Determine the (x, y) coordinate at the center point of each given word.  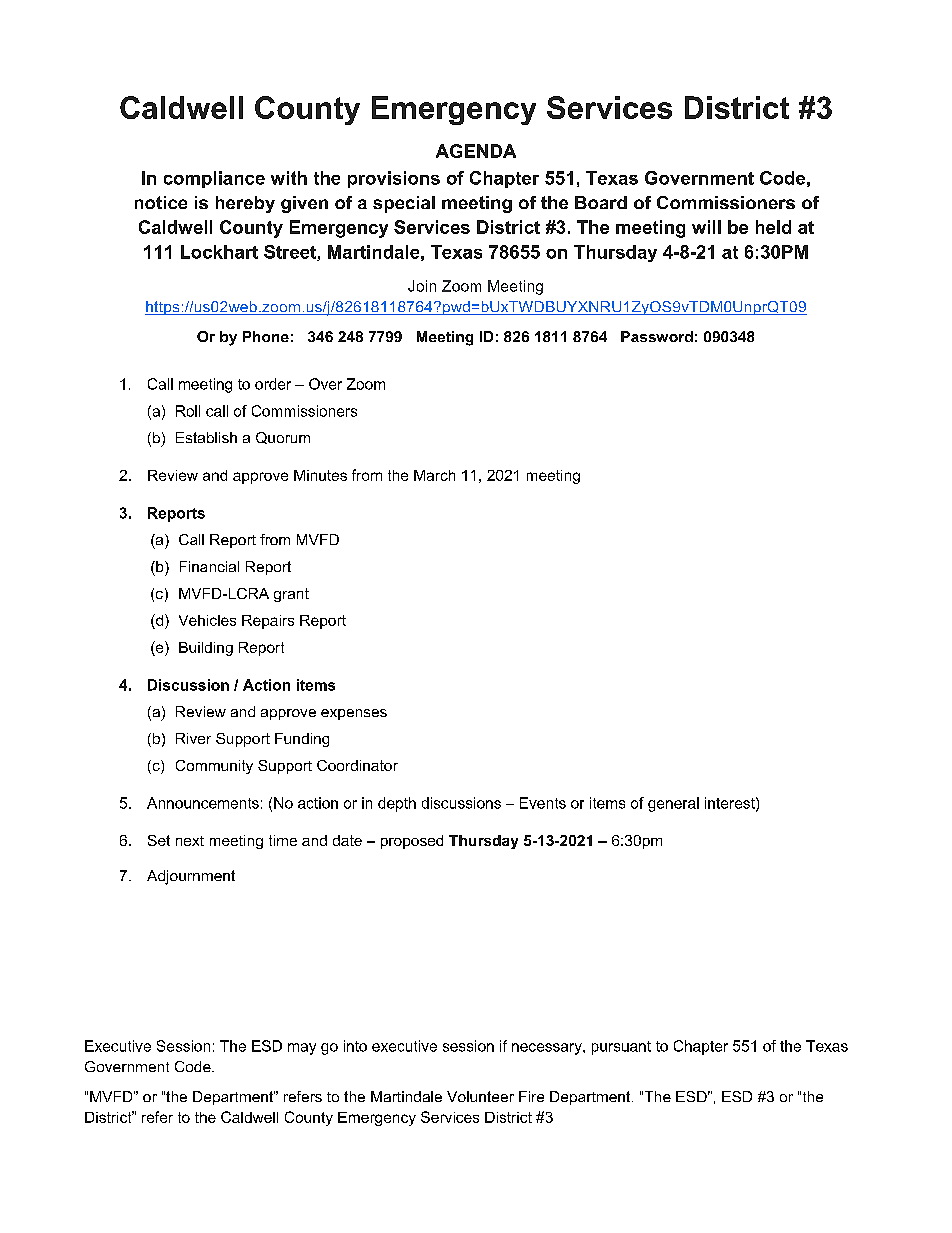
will (706, 227)
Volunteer (480, 1096)
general (673, 804)
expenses (354, 714)
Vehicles (207, 620)
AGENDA (476, 151)
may (302, 1049)
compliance (214, 179)
